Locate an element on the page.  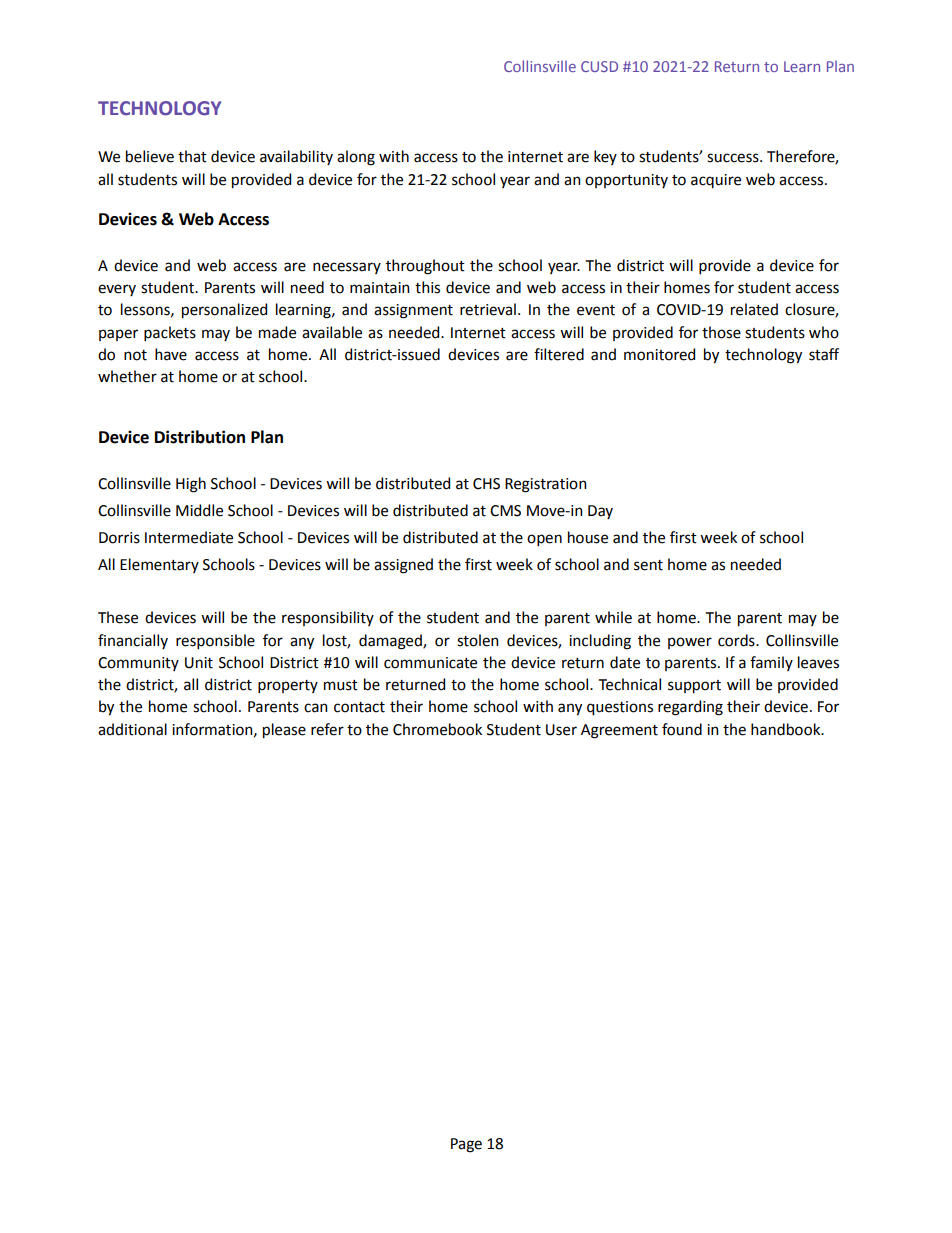
Chromebook is located at coordinates (437, 729).
